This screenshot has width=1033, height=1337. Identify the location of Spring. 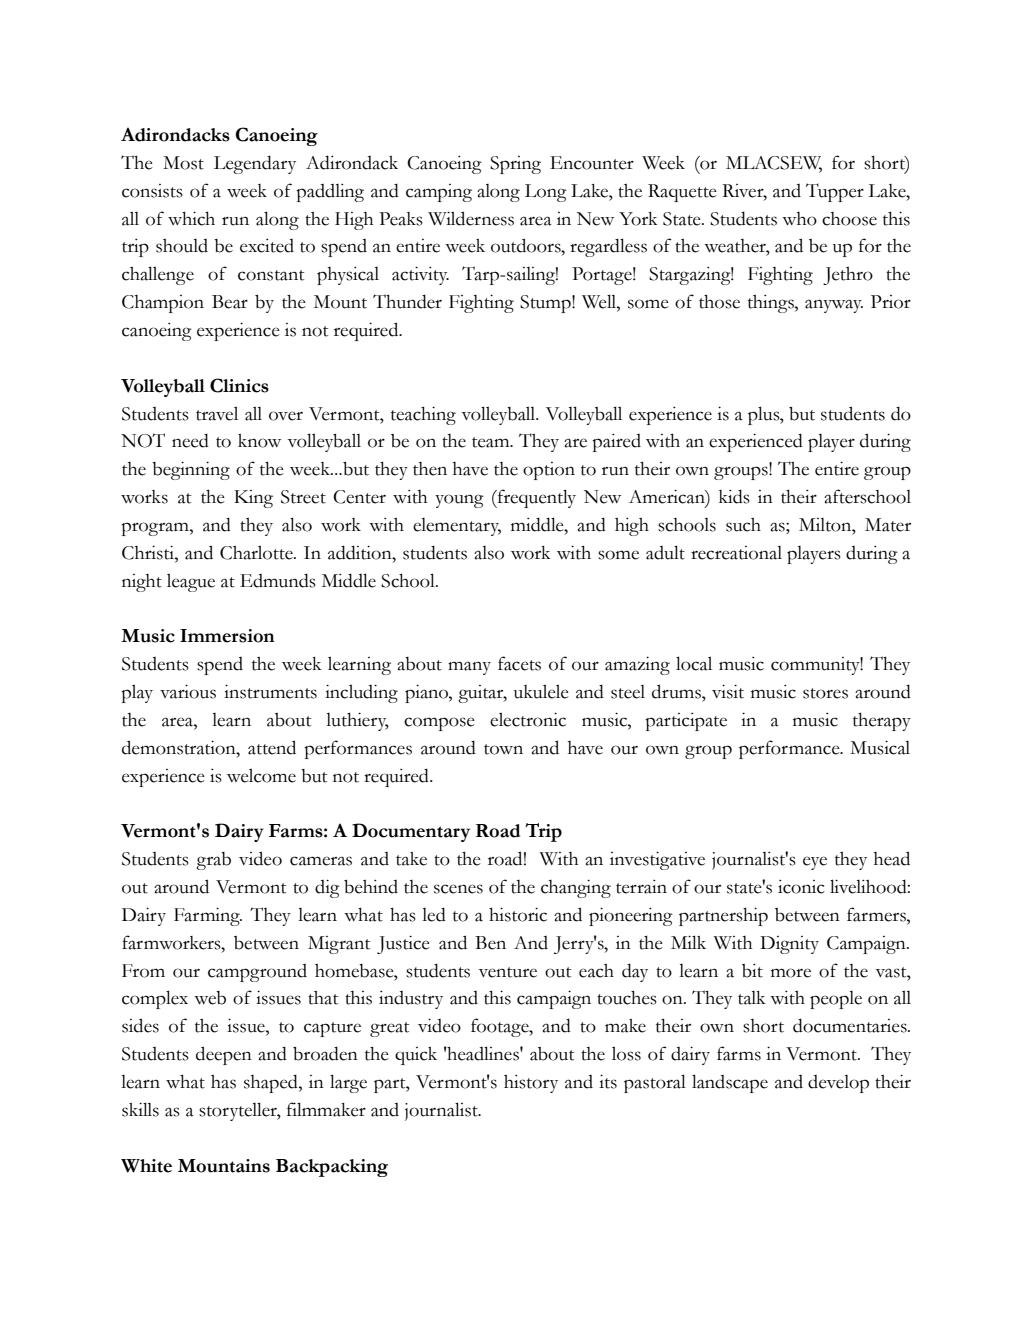
(515, 165).
